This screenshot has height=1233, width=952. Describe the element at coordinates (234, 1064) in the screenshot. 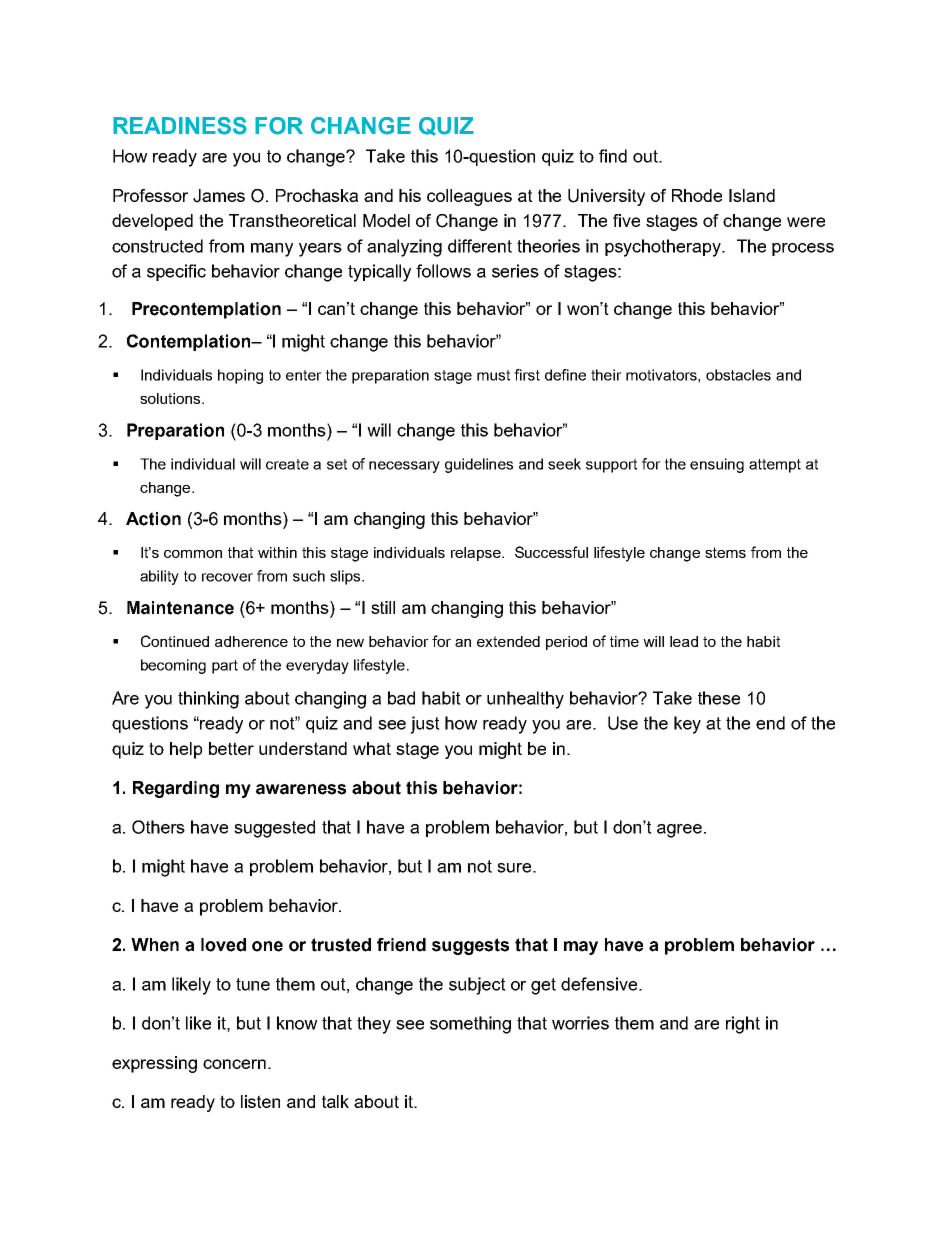

I see `concern` at that location.
